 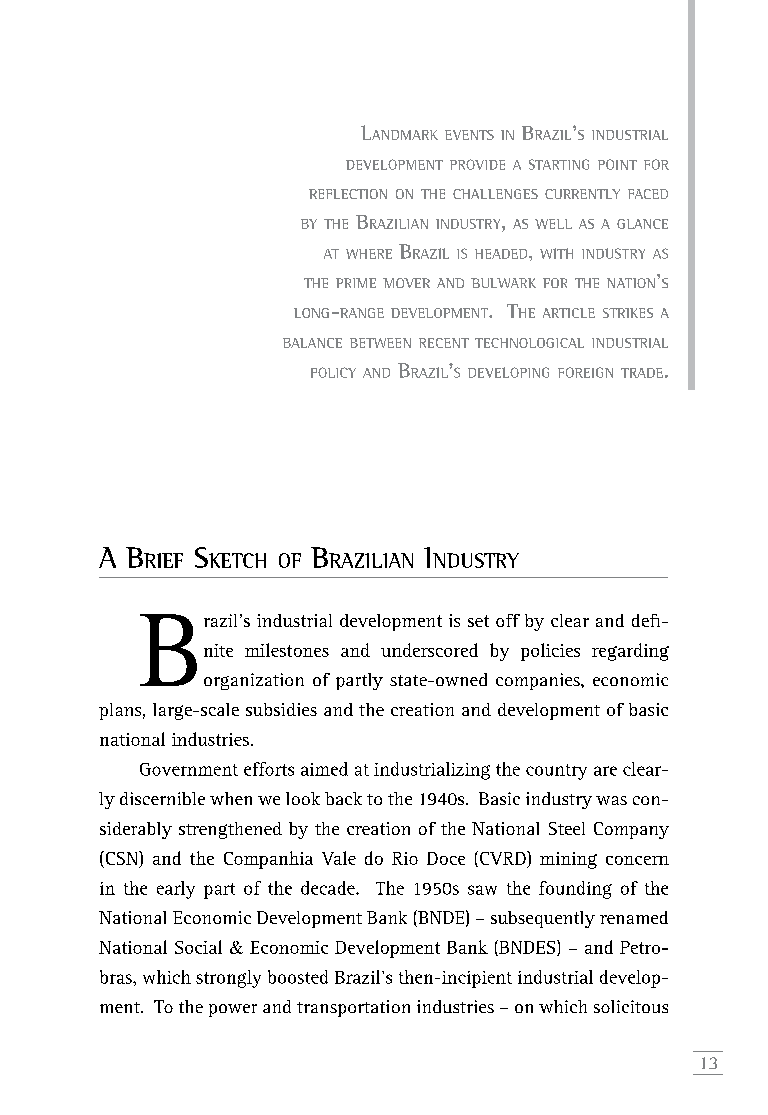 I want to click on set, so click(x=478, y=621).
